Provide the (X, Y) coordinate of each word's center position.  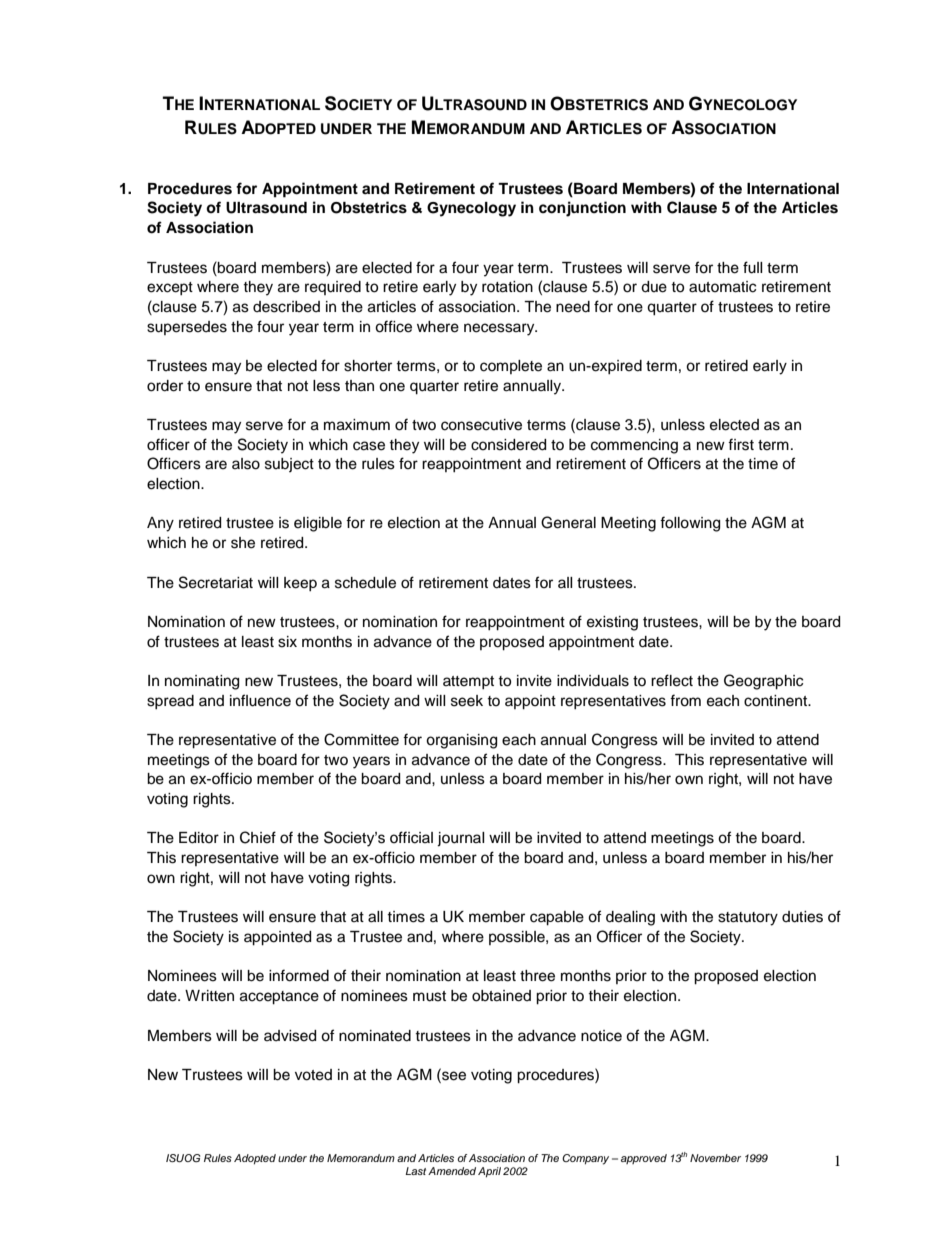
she (243, 543)
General (568, 522)
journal (461, 839)
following (690, 524)
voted (313, 1075)
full (753, 267)
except (170, 288)
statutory (748, 919)
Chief (258, 837)
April (489, 1172)
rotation (507, 287)
